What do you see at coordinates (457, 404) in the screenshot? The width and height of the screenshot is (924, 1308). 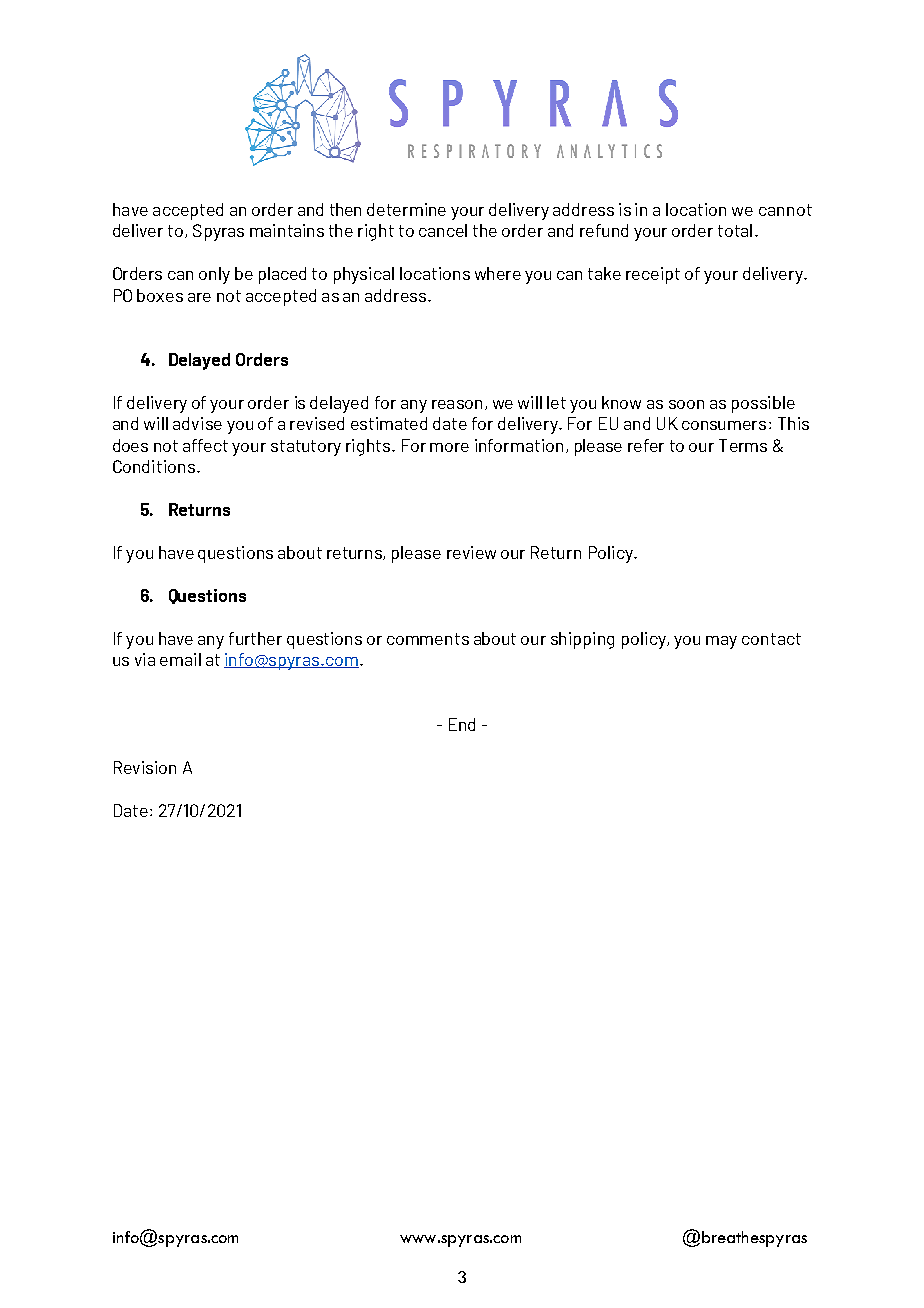 I see `reason` at bounding box center [457, 404].
